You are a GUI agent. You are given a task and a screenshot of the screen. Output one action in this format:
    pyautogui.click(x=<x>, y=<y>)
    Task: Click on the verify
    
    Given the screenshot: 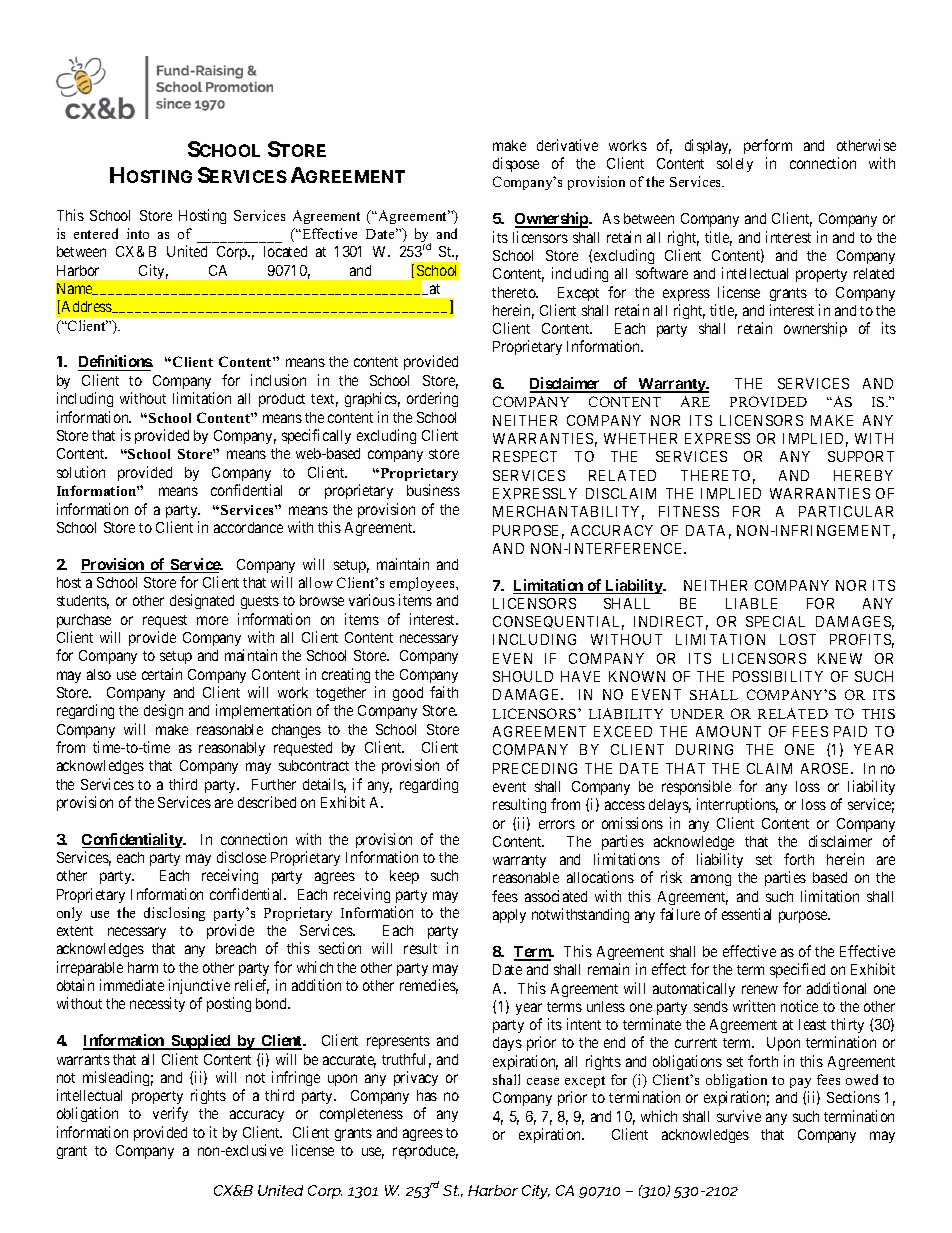 What is the action you would take?
    pyautogui.click(x=170, y=1114)
